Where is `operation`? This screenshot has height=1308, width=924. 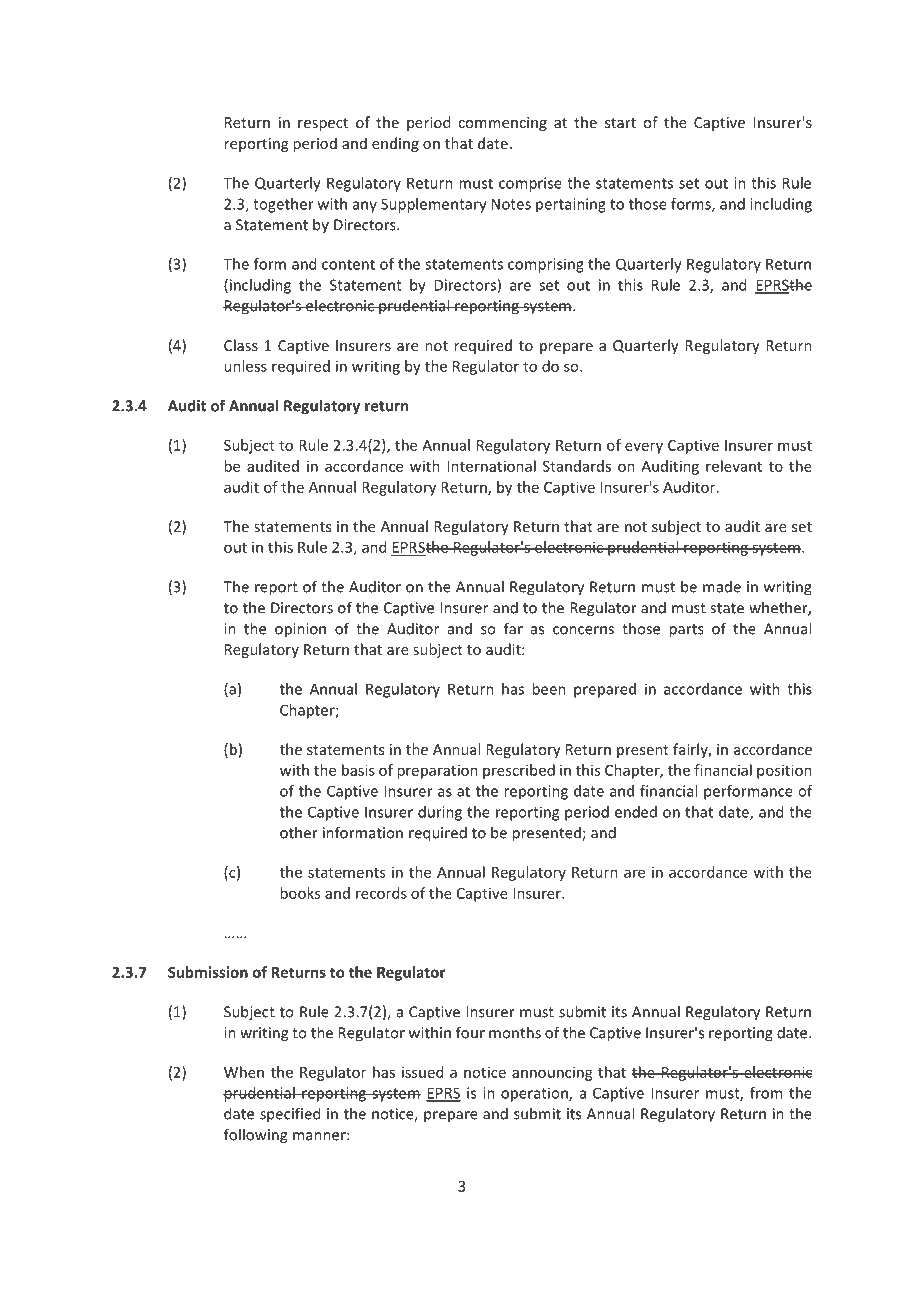 operation is located at coordinates (535, 1094).
